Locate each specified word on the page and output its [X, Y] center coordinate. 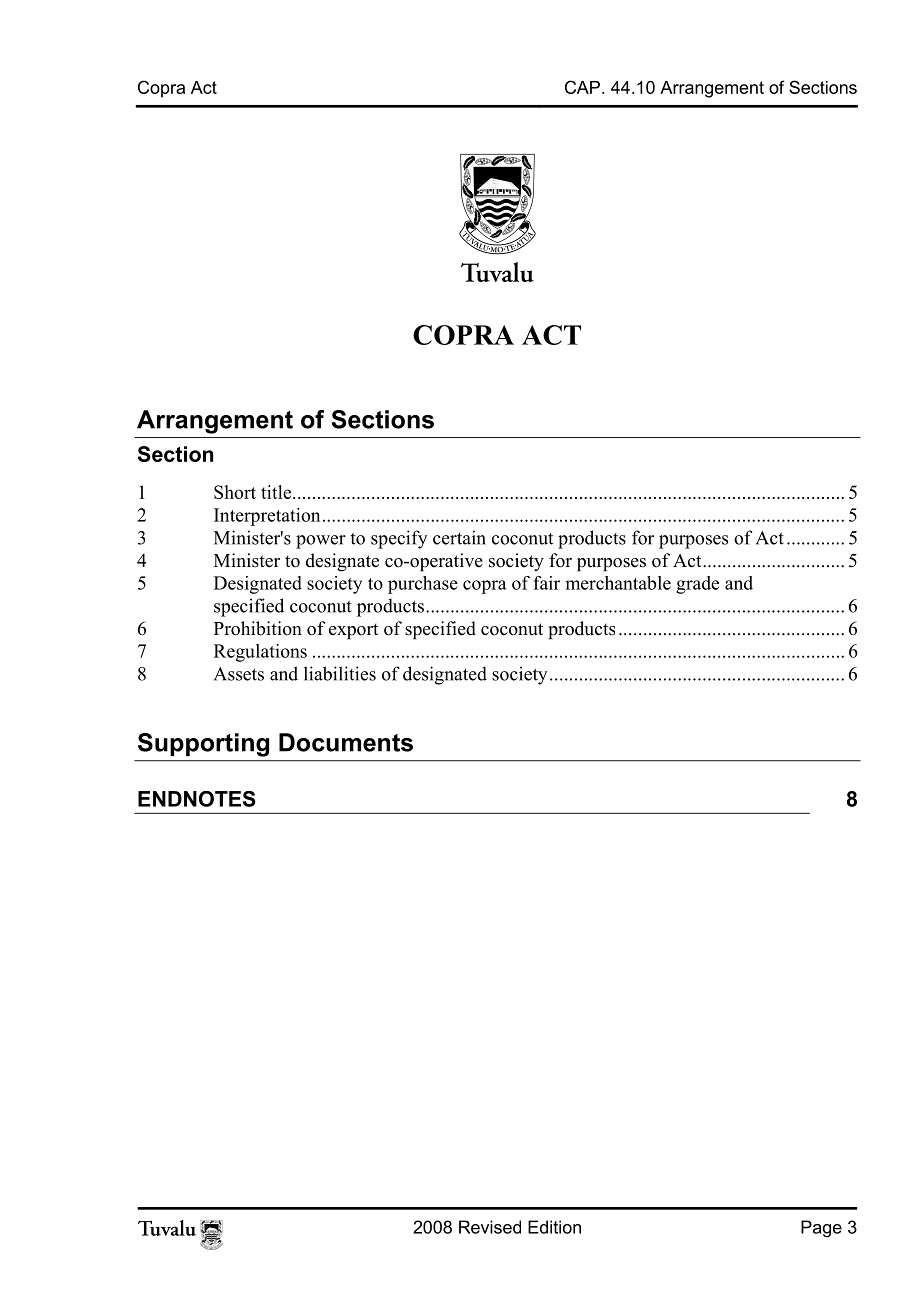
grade [697, 585]
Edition [554, 1227]
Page [821, 1229]
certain [459, 537]
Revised [490, 1227]
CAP [582, 87]
